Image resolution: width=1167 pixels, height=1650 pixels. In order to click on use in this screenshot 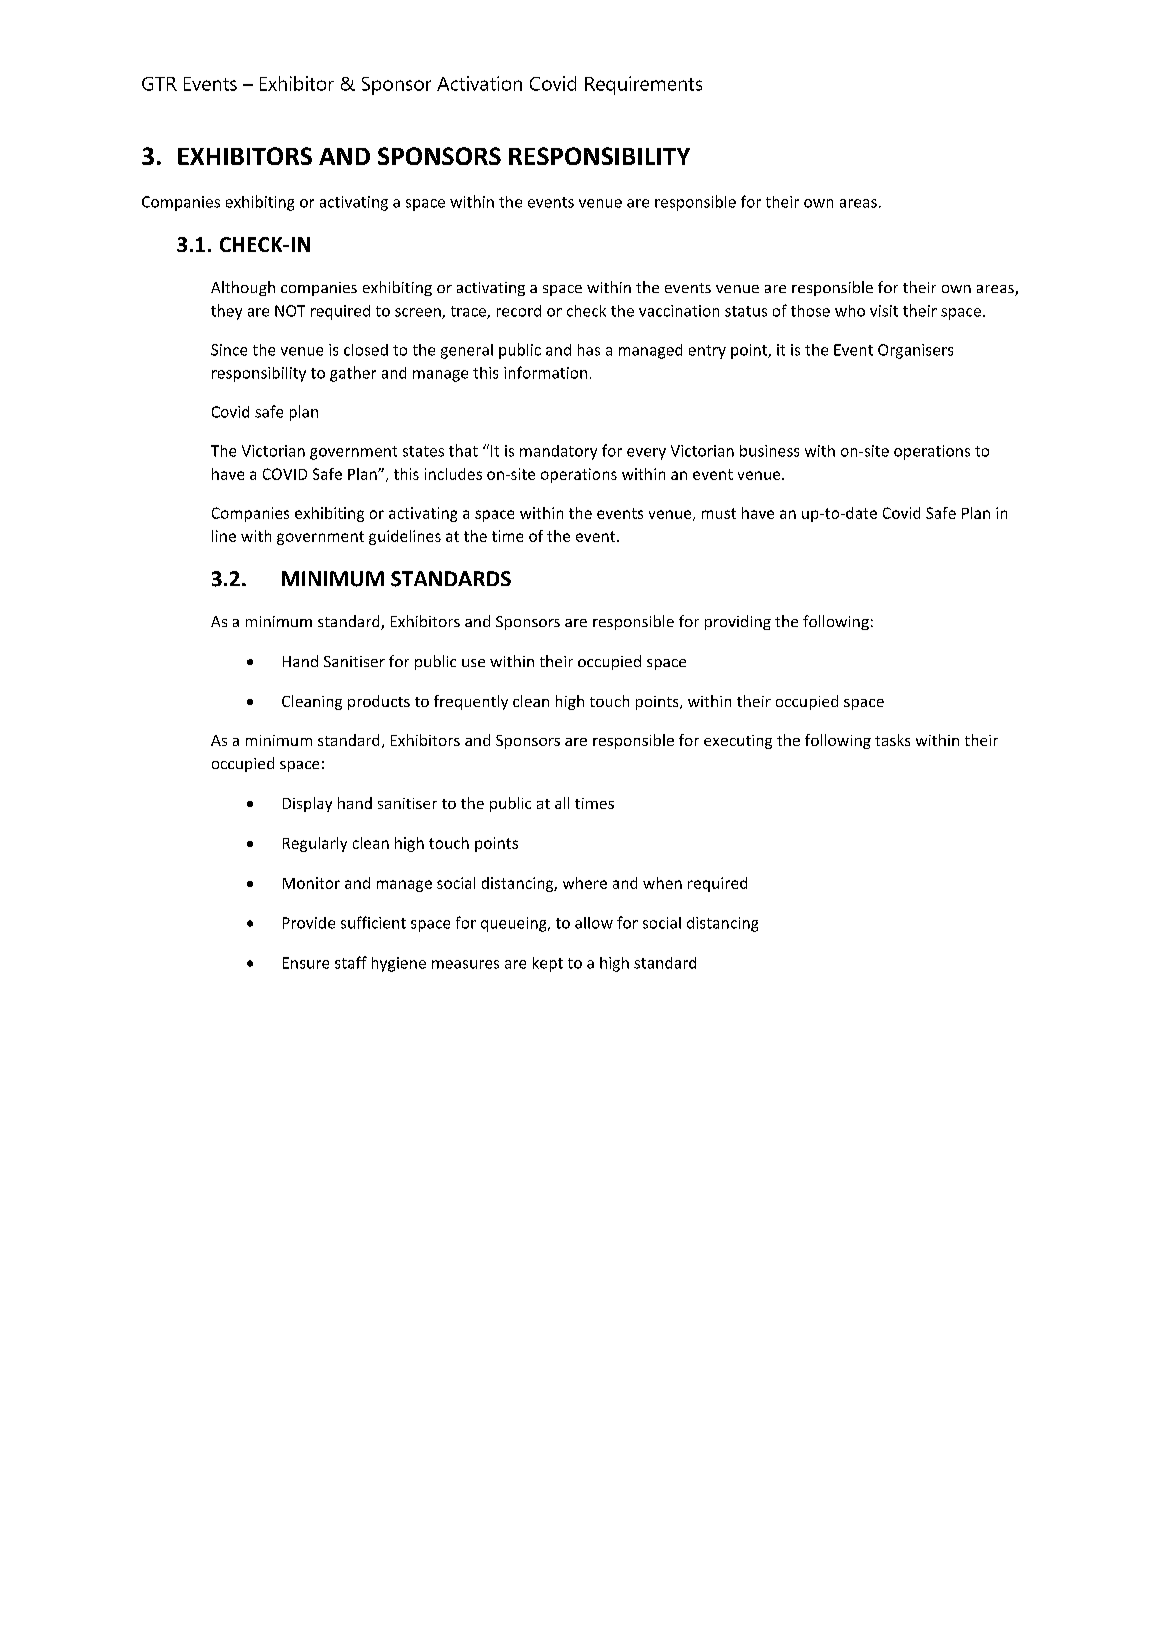, I will do `click(473, 663)`.
